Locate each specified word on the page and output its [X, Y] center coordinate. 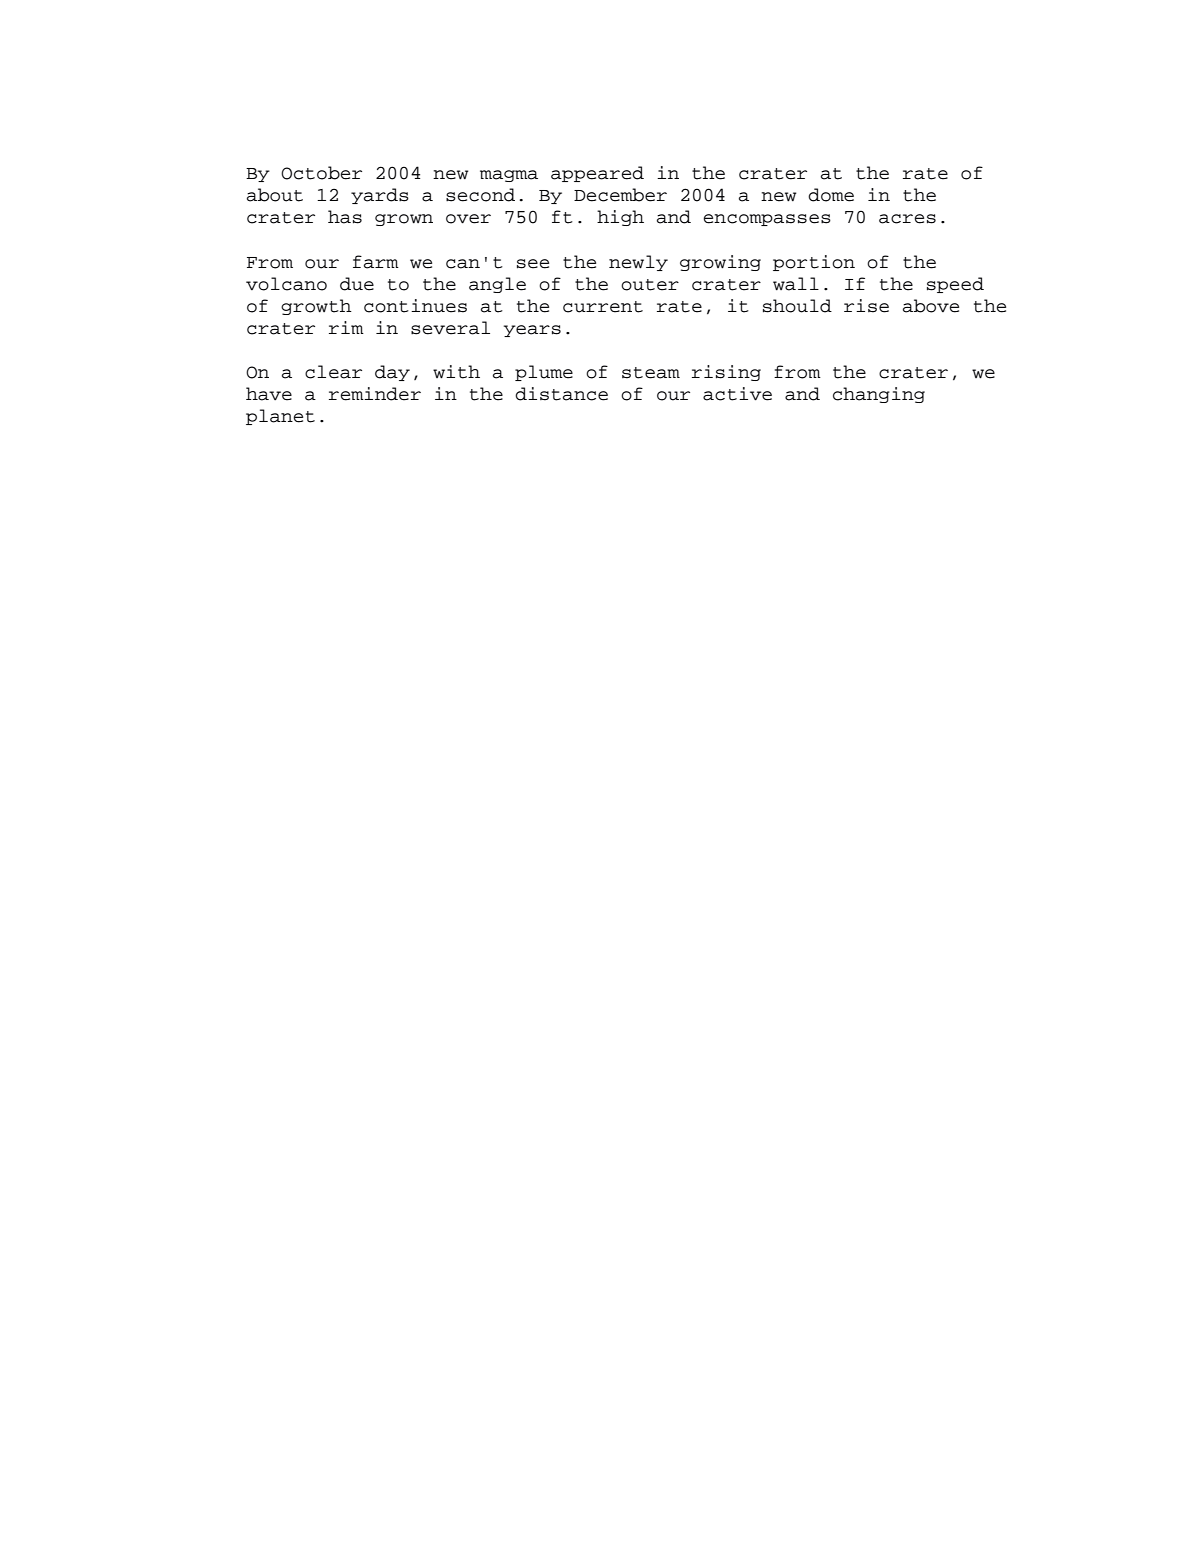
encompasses [767, 220]
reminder [375, 394]
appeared [597, 174]
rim [346, 327]
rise [866, 306]
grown [404, 220]
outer [650, 285]
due [357, 284]
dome [831, 195]
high [620, 218]
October [321, 173]
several [450, 328]
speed [955, 285]
